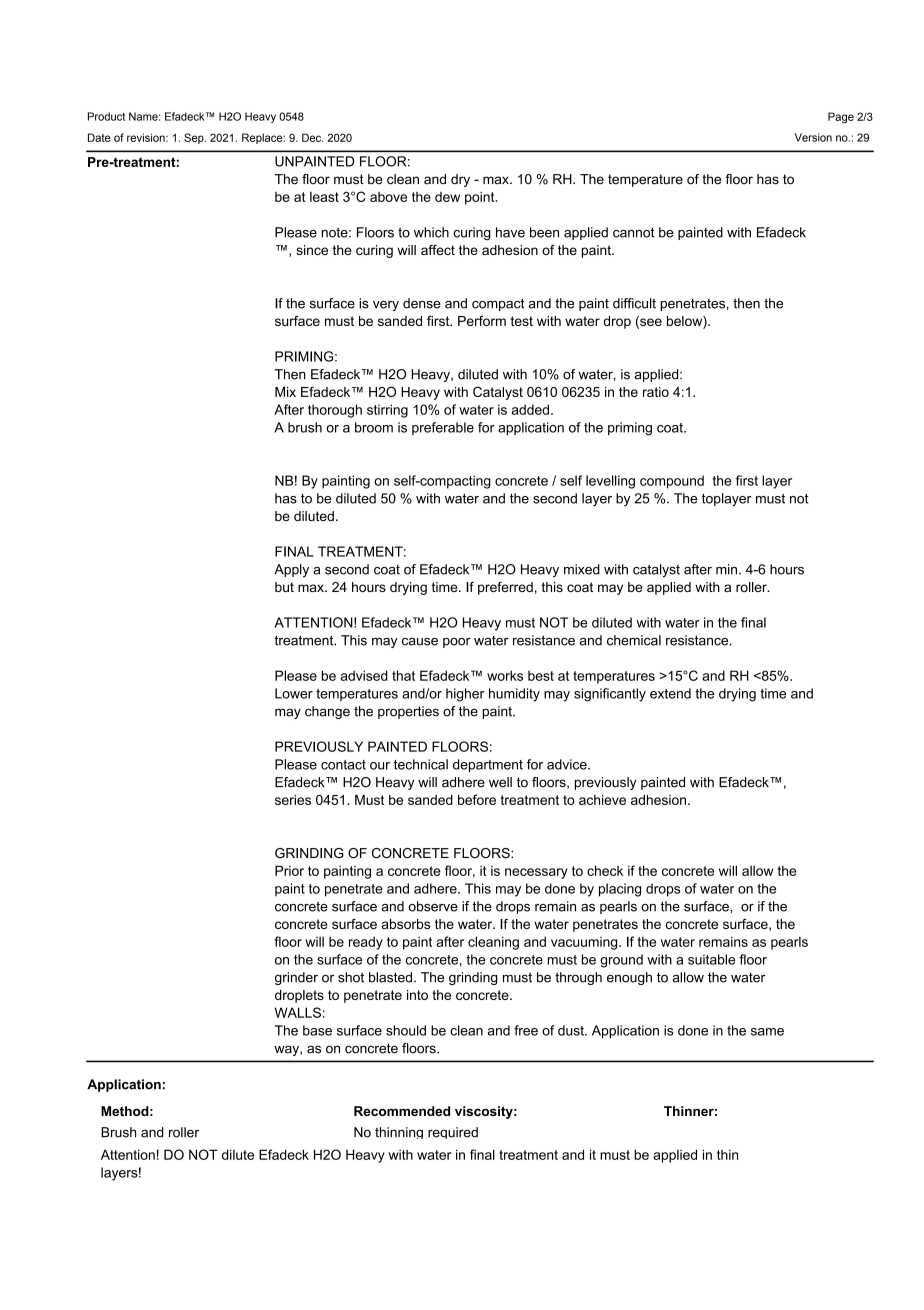  Describe the element at coordinates (284, 587) in the image. I see `but` at that location.
